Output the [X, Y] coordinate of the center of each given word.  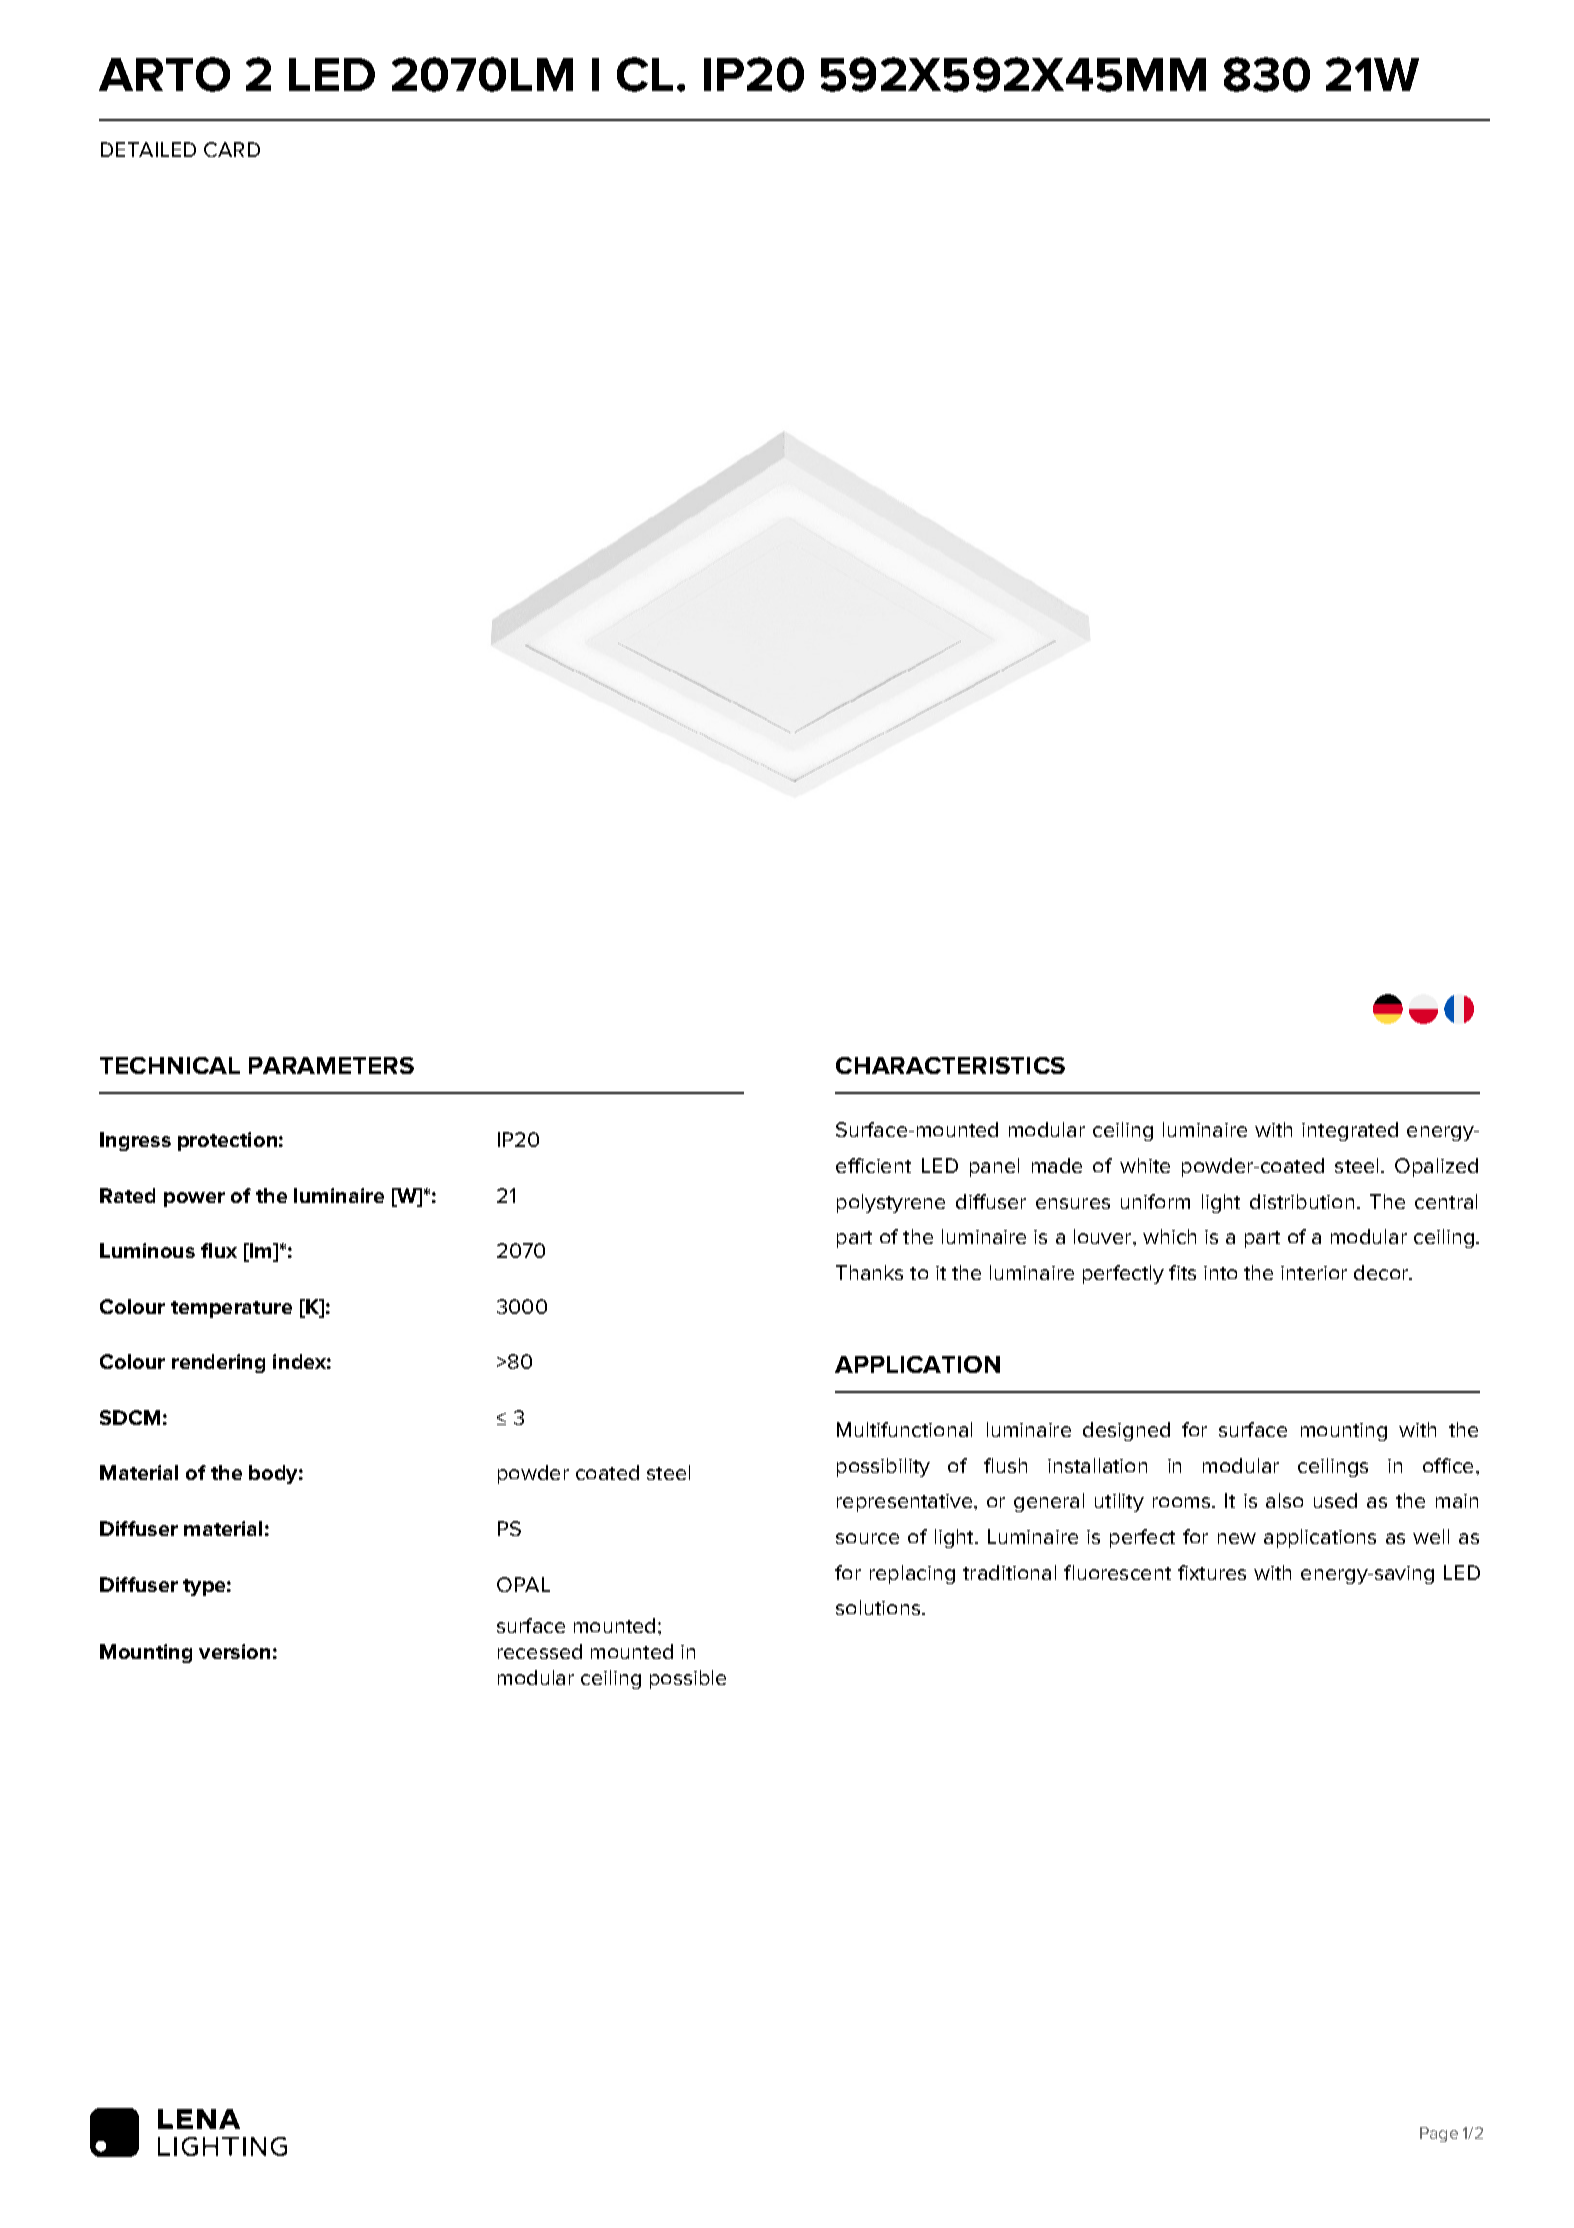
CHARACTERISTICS [950, 1065]
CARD [232, 149]
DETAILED [148, 149]
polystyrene [891, 1203]
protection [227, 1141]
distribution [1302, 1201]
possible [688, 1679]
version [234, 1651]
